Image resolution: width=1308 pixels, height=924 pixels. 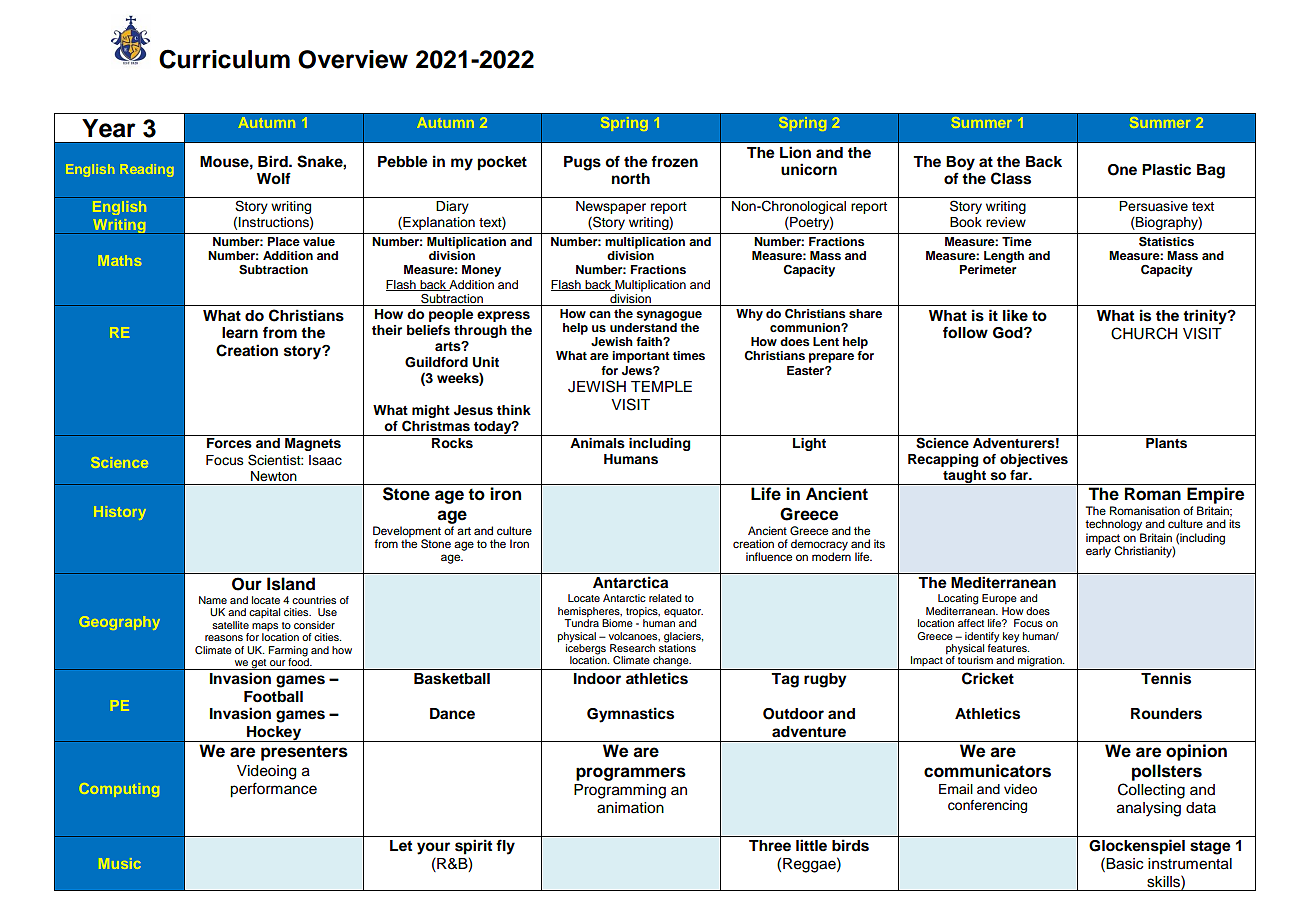 What do you see at coordinates (674, 161) in the document?
I see `frozen` at bounding box center [674, 161].
